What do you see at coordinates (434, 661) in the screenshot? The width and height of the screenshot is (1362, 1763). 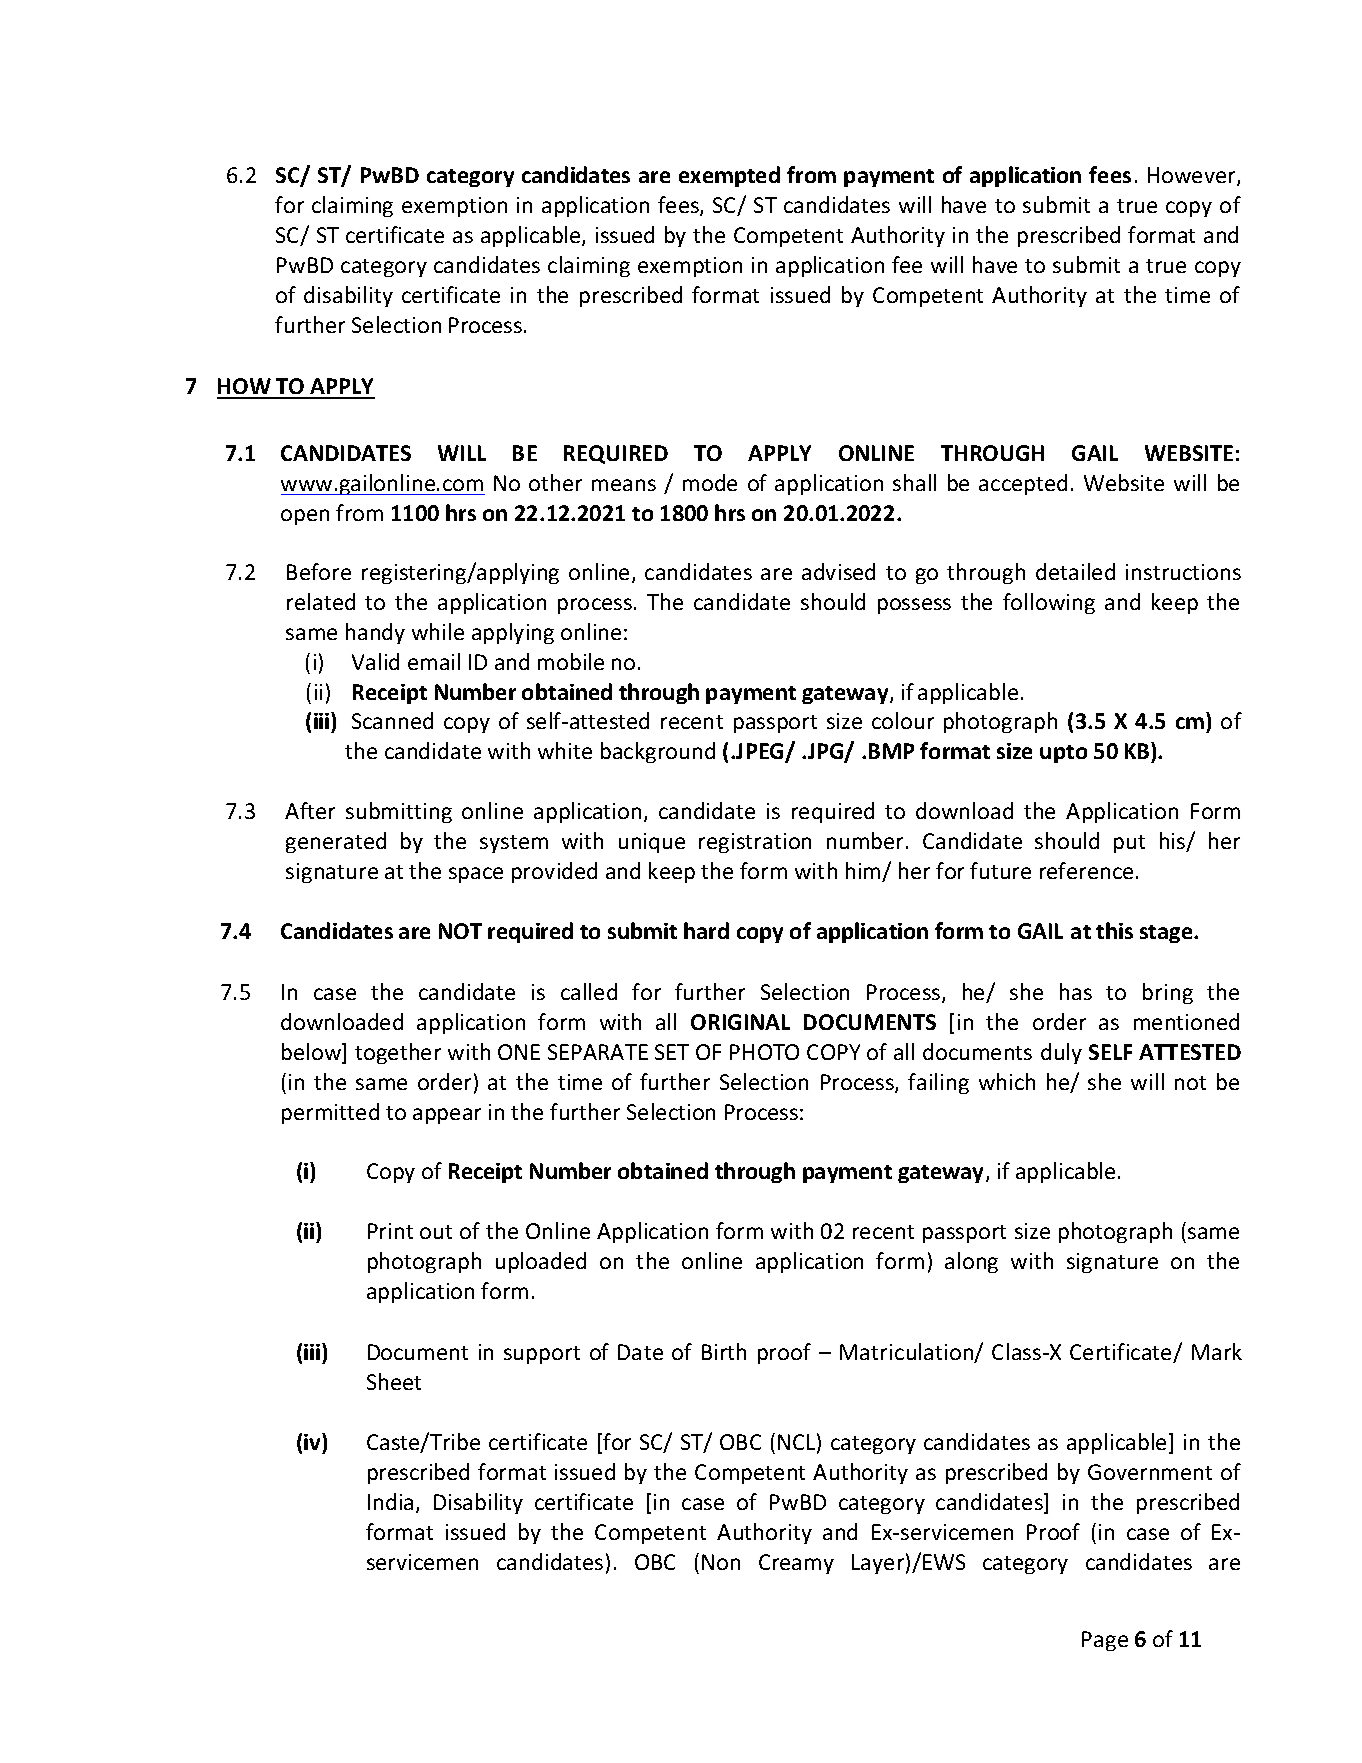 I see `email` at bounding box center [434, 661].
